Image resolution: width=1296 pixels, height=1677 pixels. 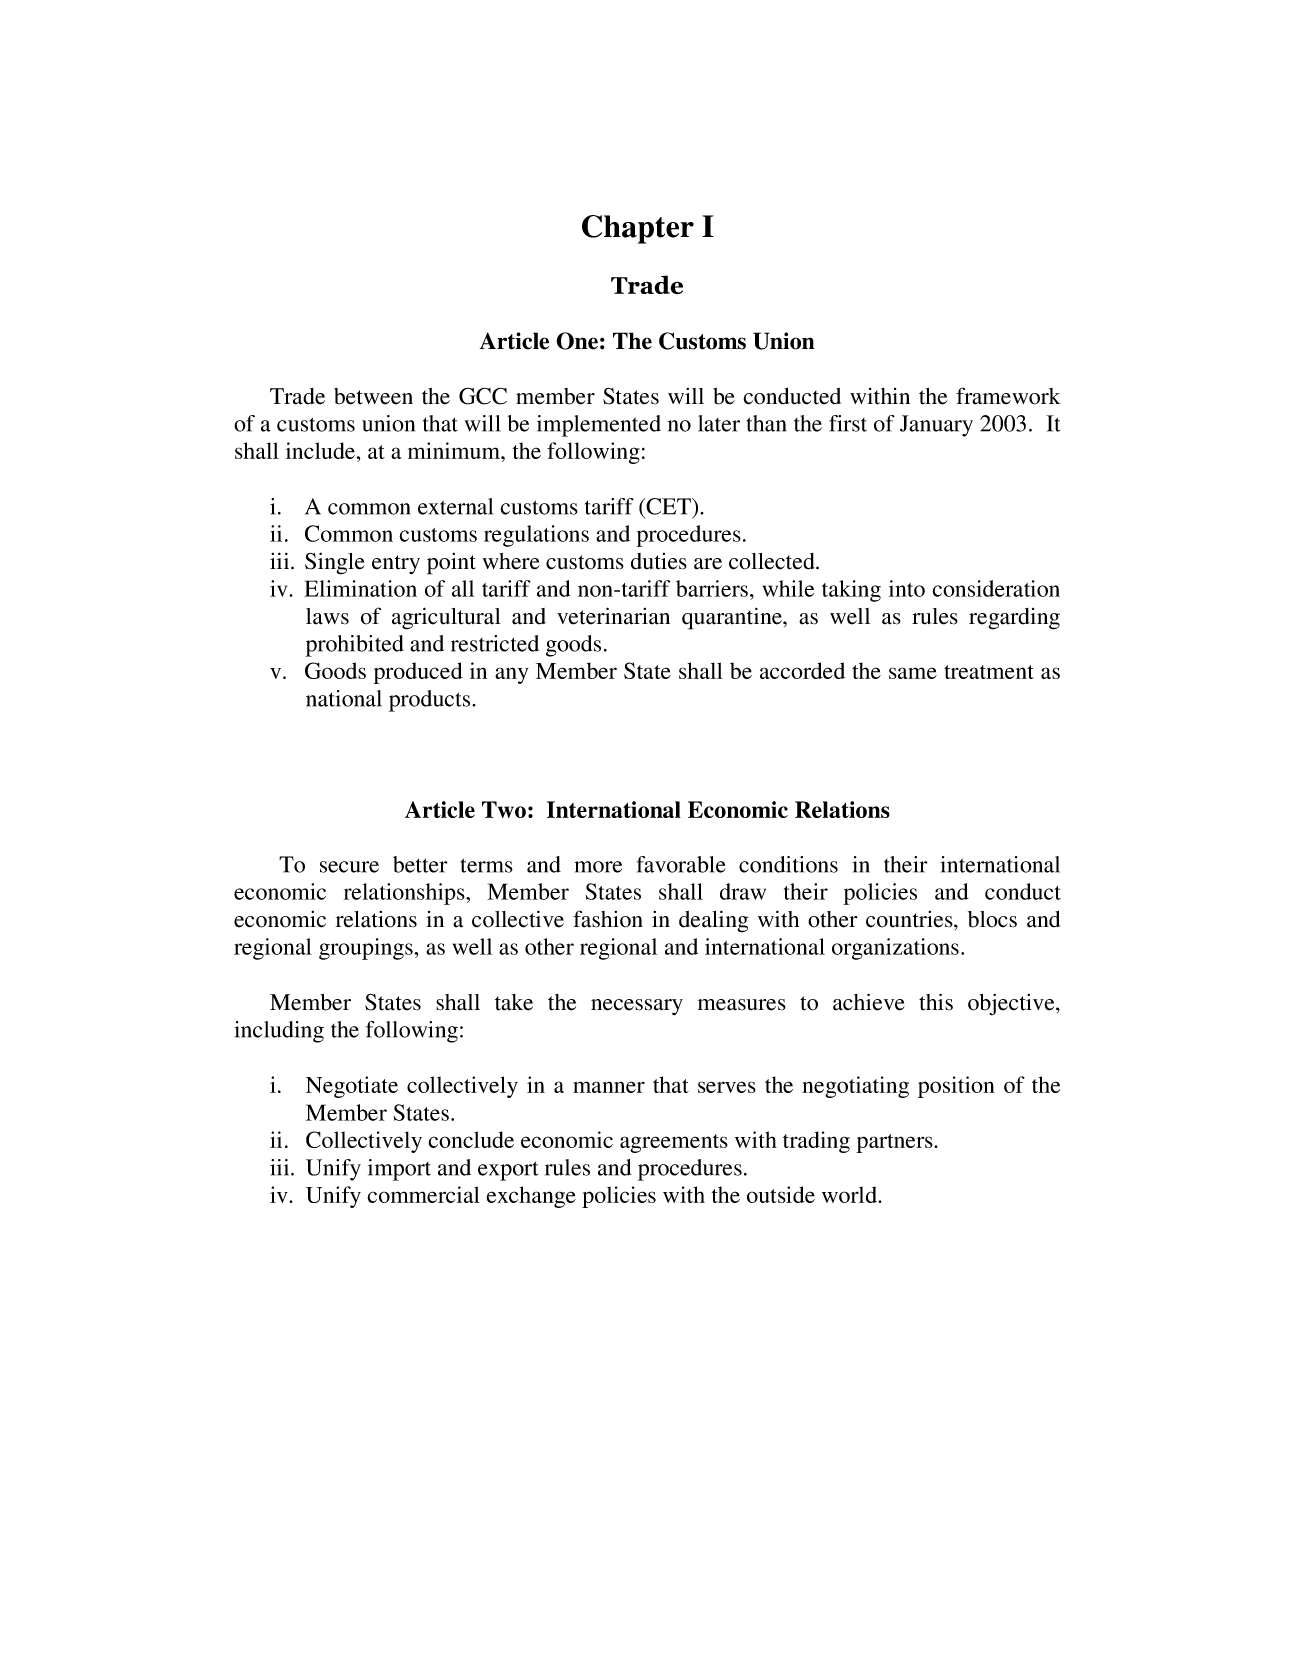 I want to click on partners, so click(x=895, y=1143).
